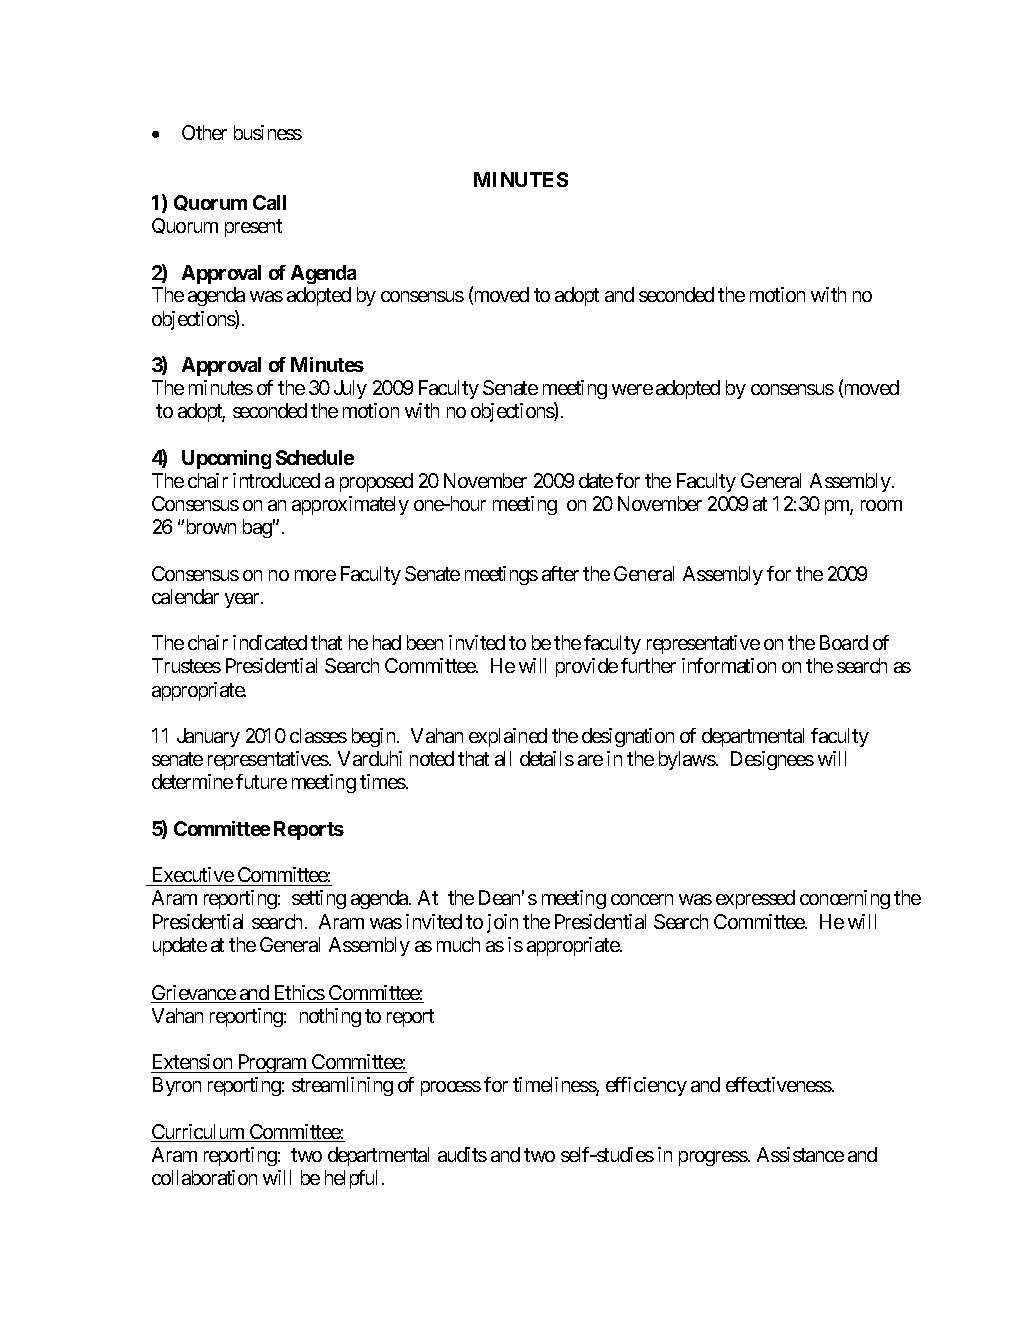  What do you see at coordinates (844, 642) in the image?
I see `Board` at bounding box center [844, 642].
